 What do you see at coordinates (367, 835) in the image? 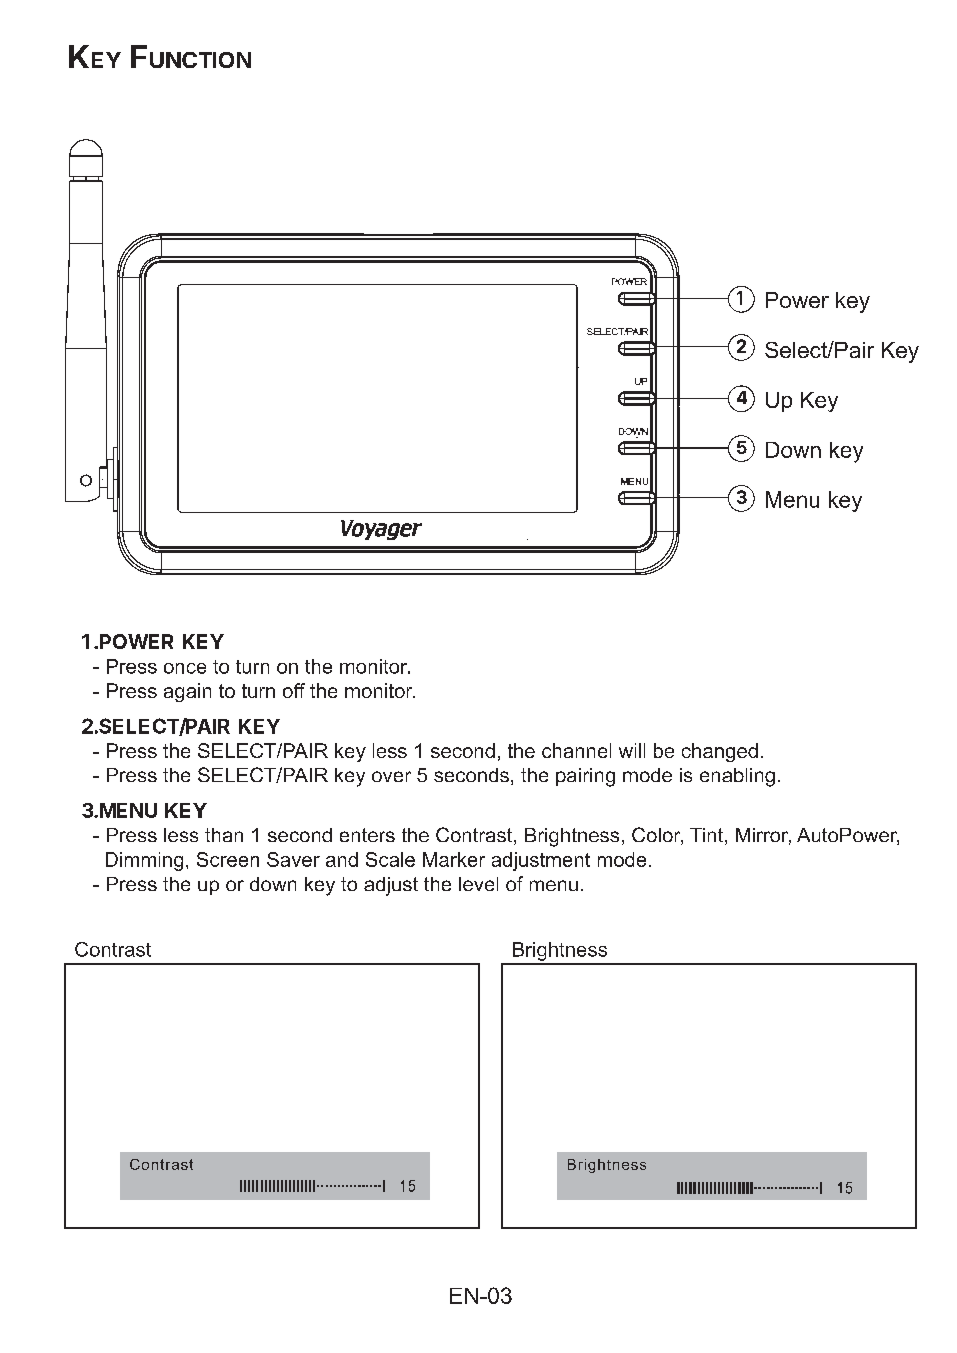
I see `enters` at bounding box center [367, 835].
